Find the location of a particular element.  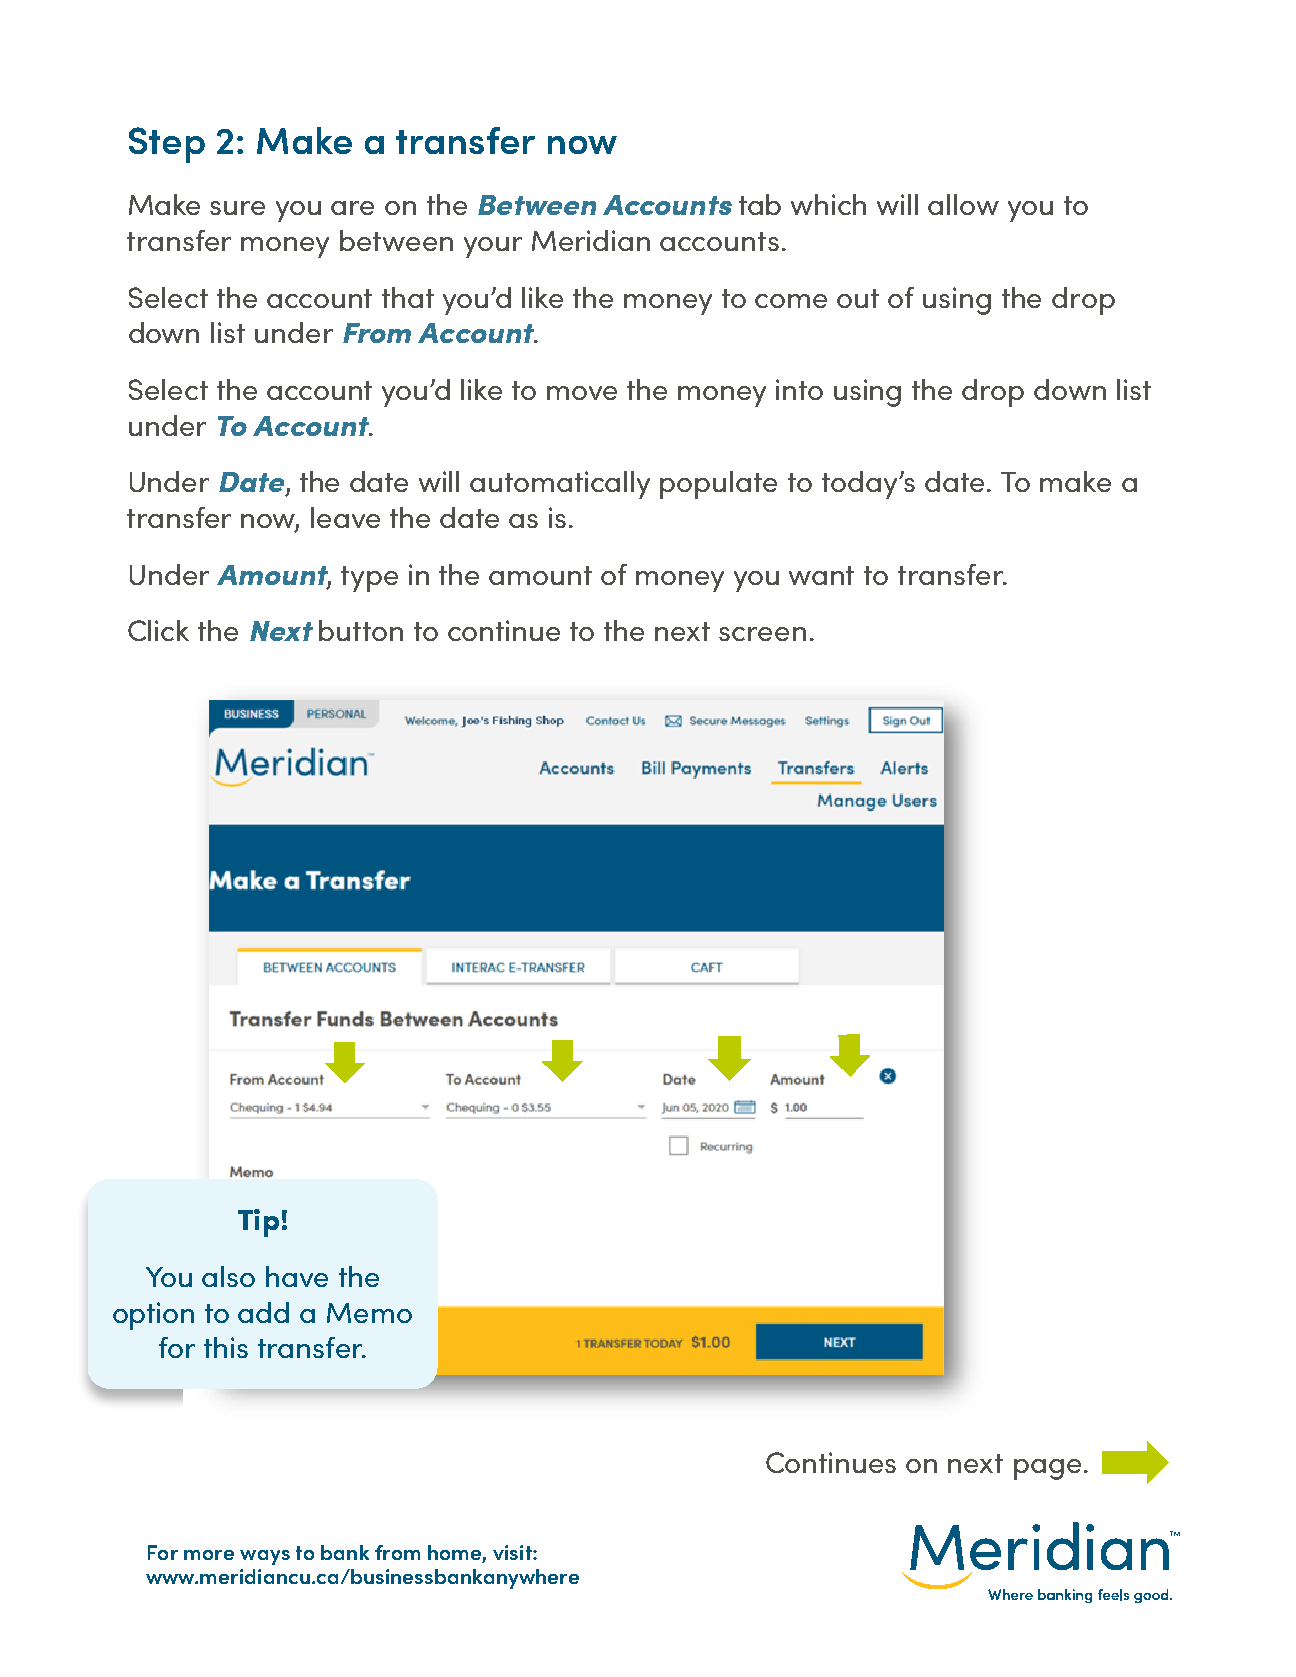

Tip is located at coordinates (258, 1223).
